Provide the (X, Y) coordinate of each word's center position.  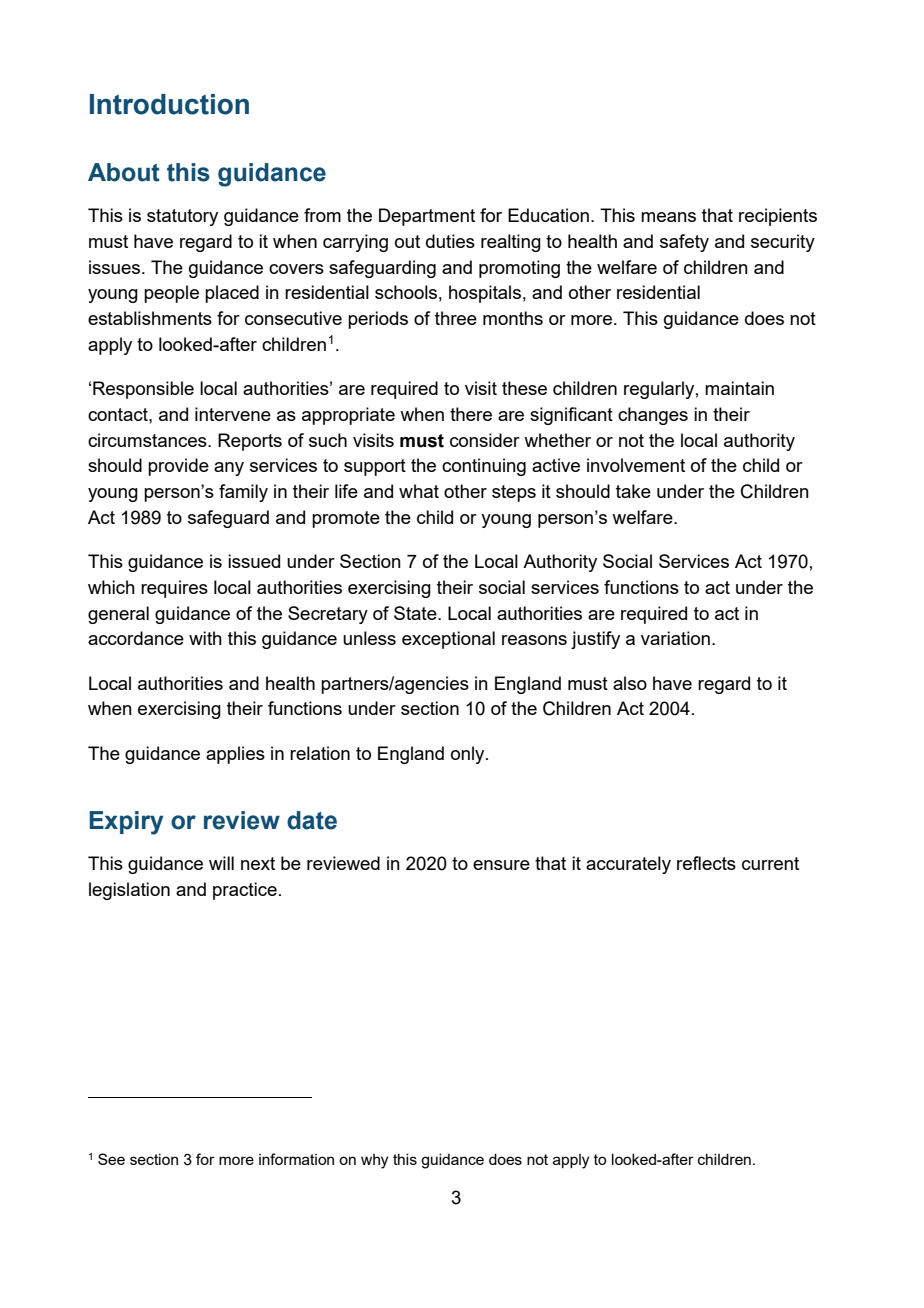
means (668, 217)
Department (427, 217)
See (111, 1159)
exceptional (448, 640)
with (205, 638)
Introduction (169, 104)
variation (677, 638)
